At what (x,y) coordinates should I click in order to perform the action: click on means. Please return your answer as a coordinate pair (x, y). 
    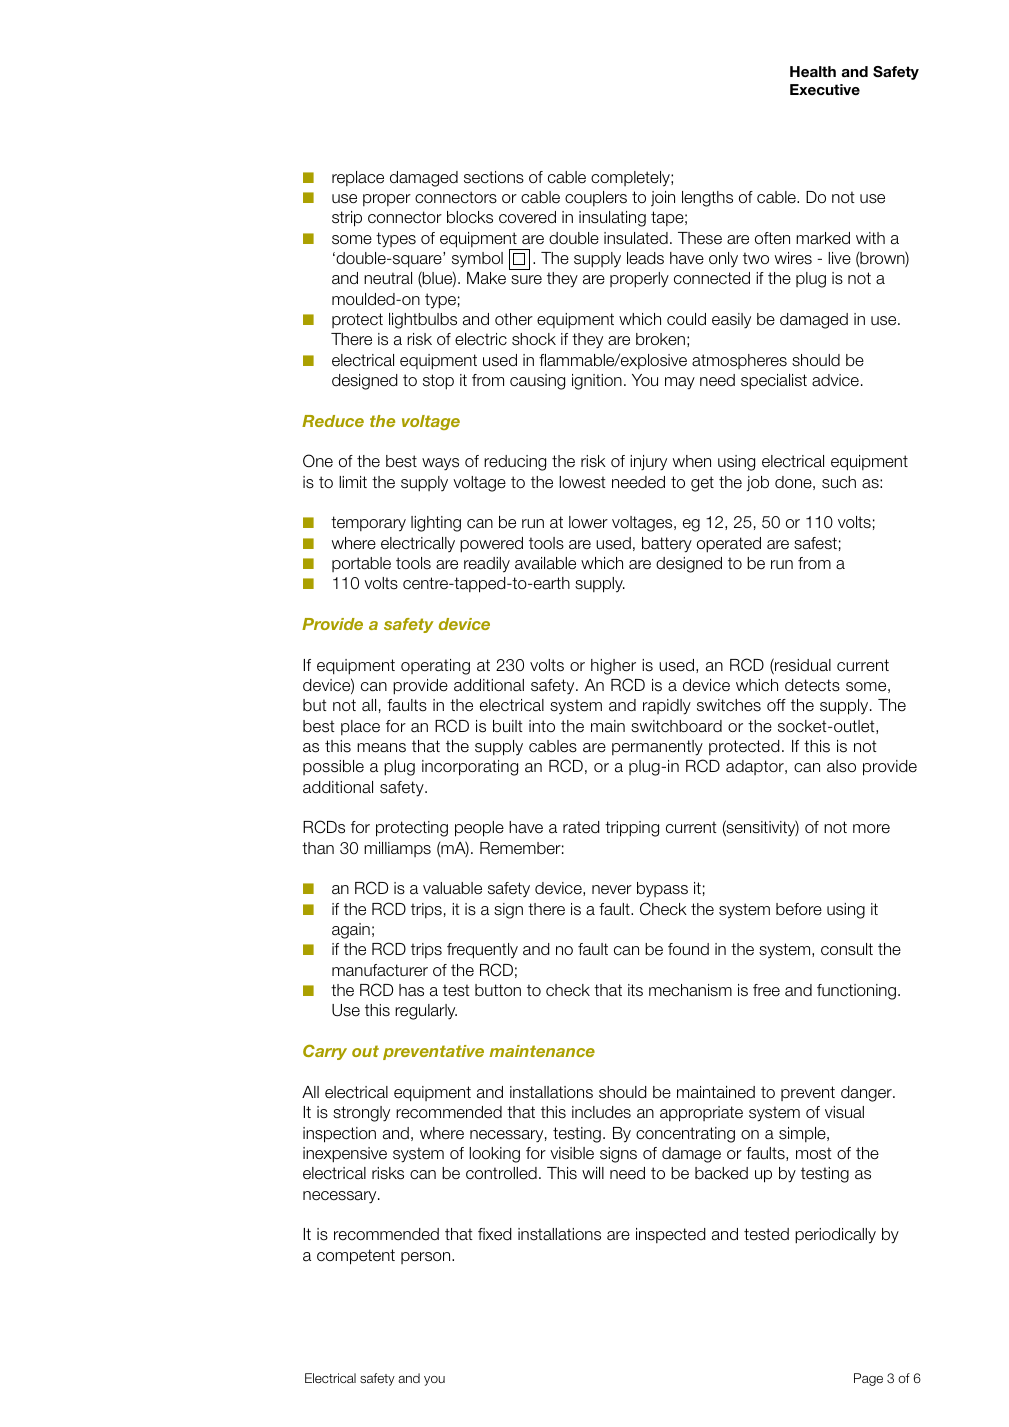
    Looking at the image, I should click on (381, 748).
